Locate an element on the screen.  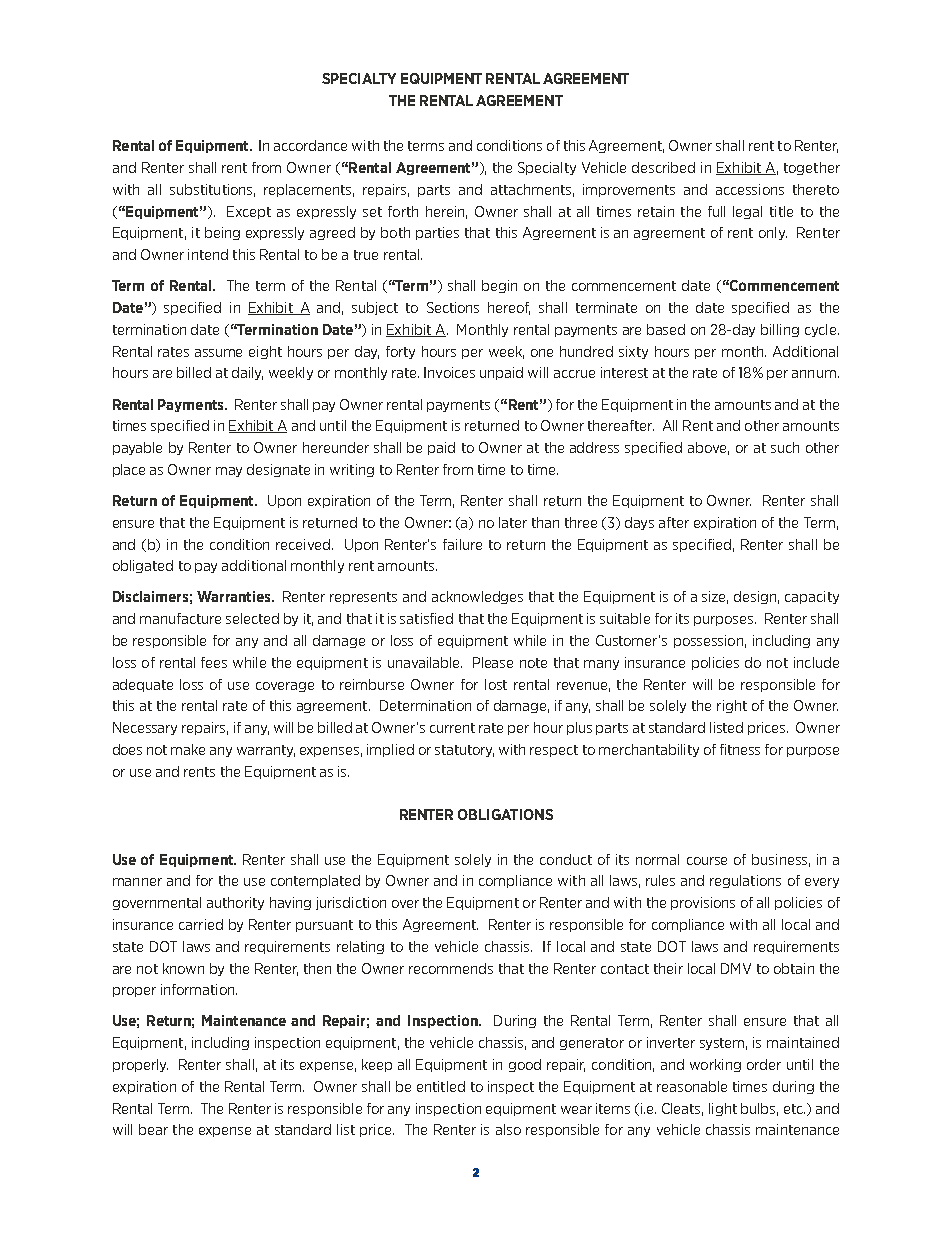
Except is located at coordinates (249, 212).
